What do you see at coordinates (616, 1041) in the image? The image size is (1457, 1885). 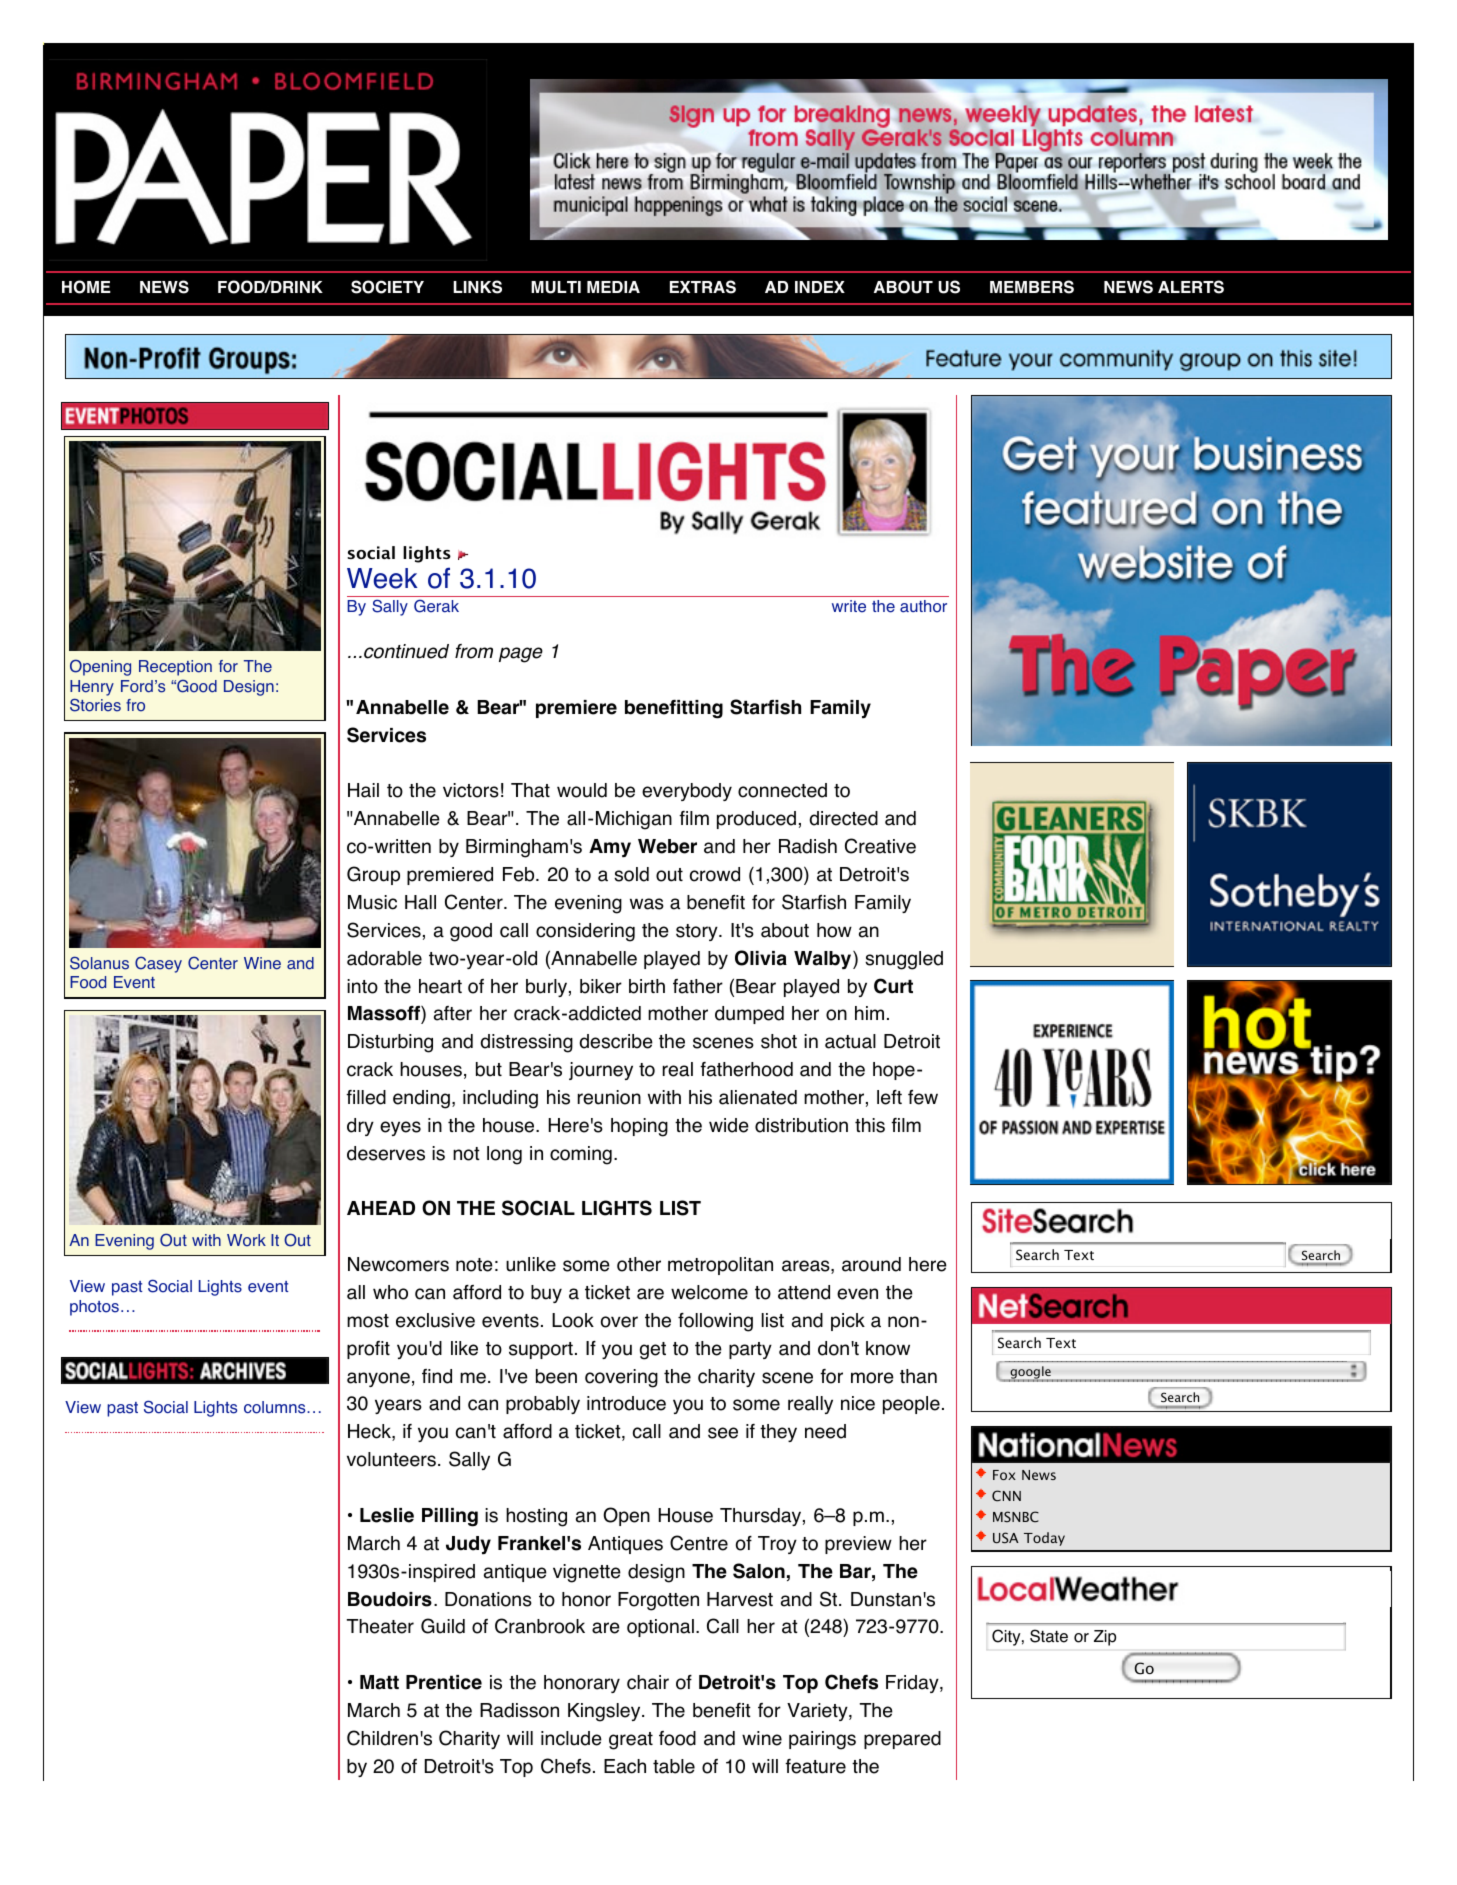 I see `describe` at bounding box center [616, 1041].
